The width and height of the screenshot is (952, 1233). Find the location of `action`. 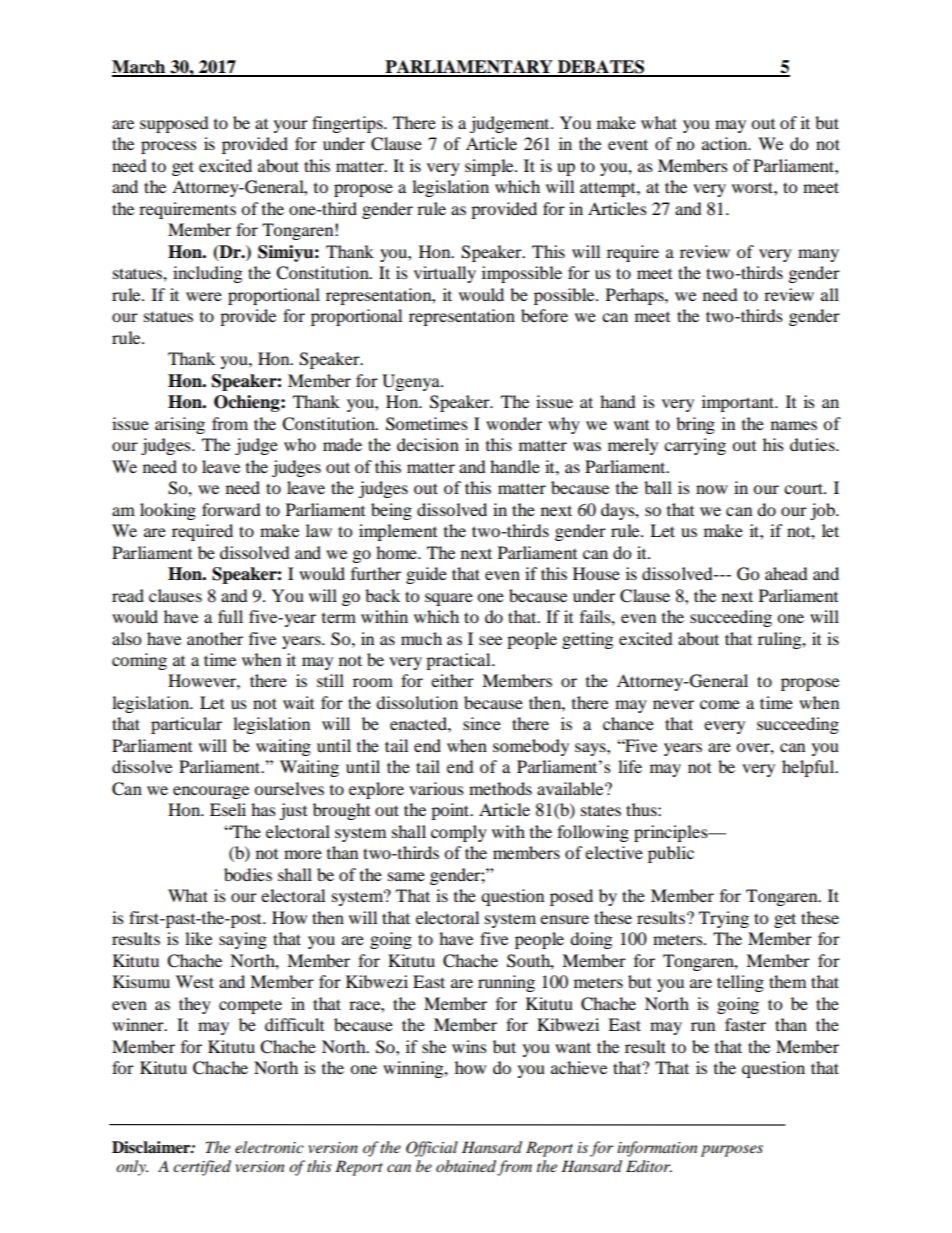

action is located at coordinates (726, 143).
